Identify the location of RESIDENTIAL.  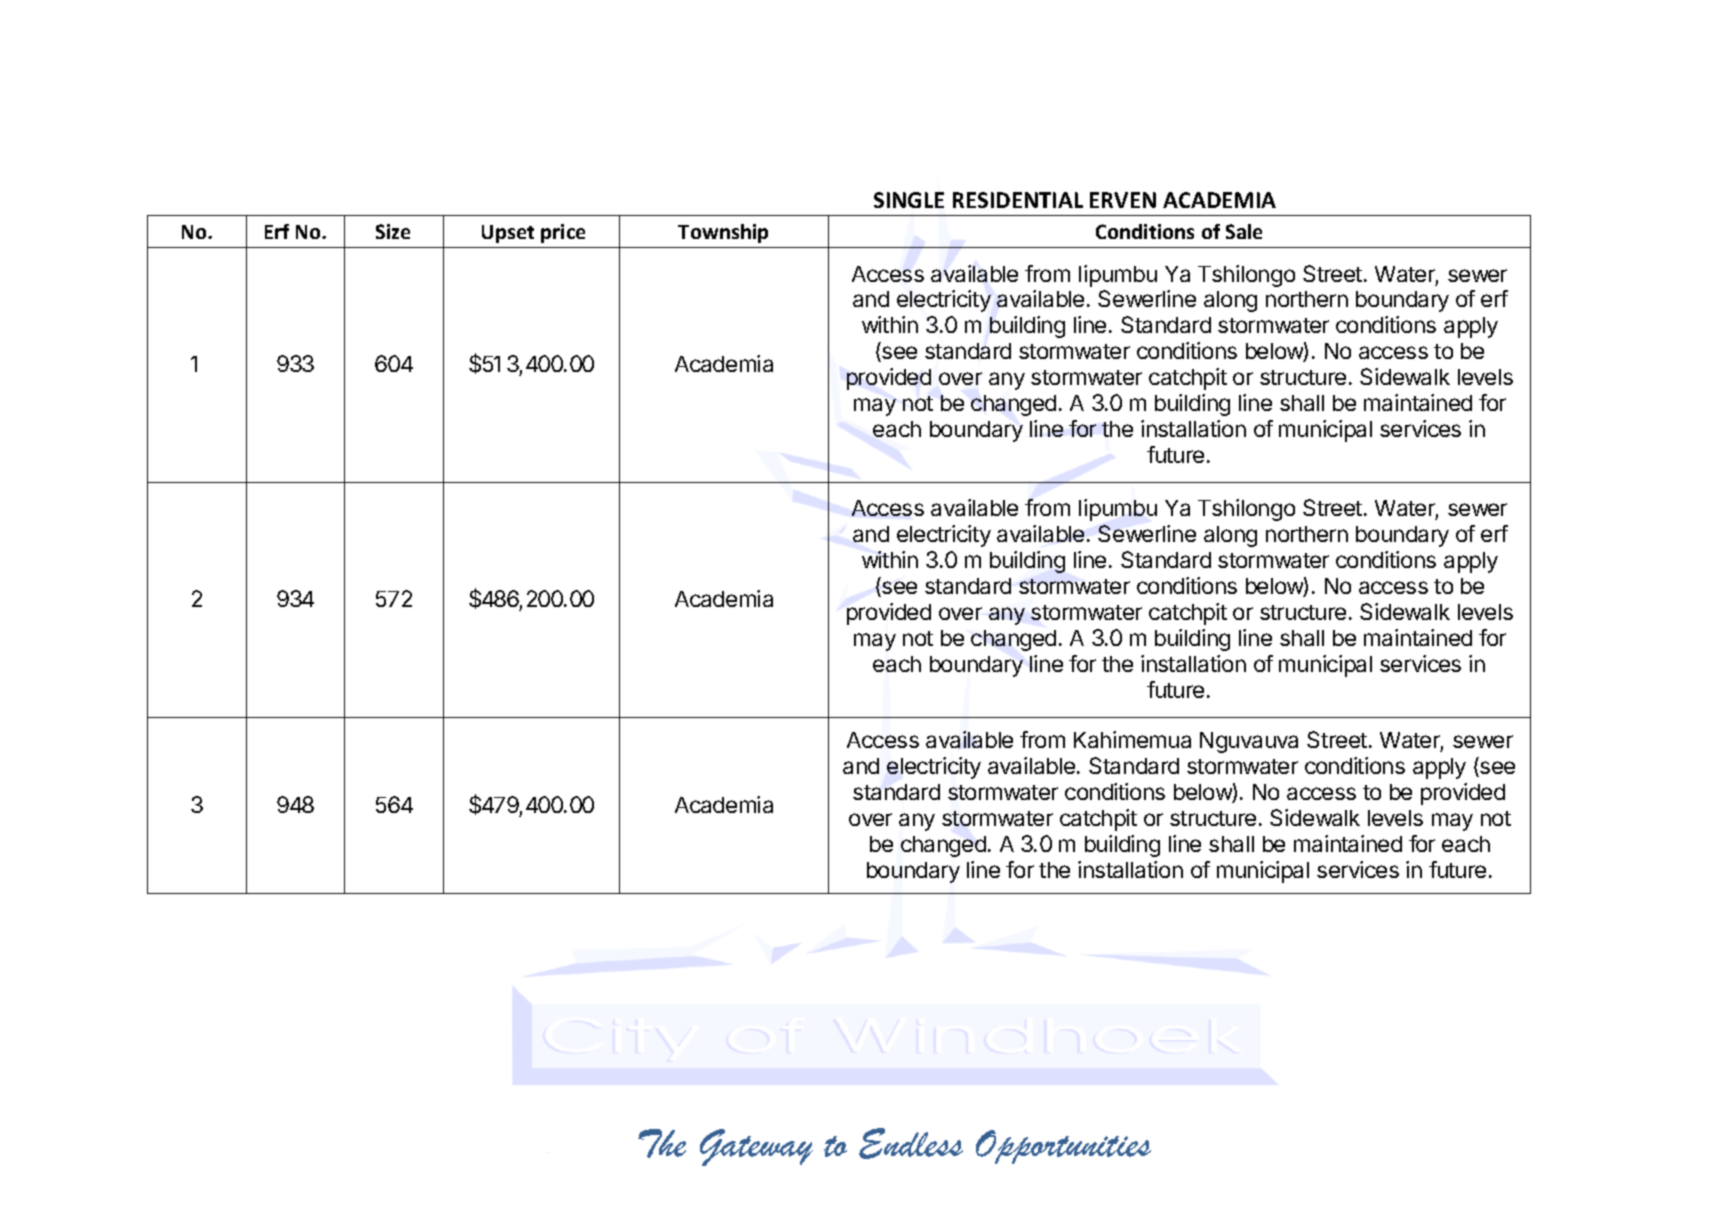
(1018, 200).
